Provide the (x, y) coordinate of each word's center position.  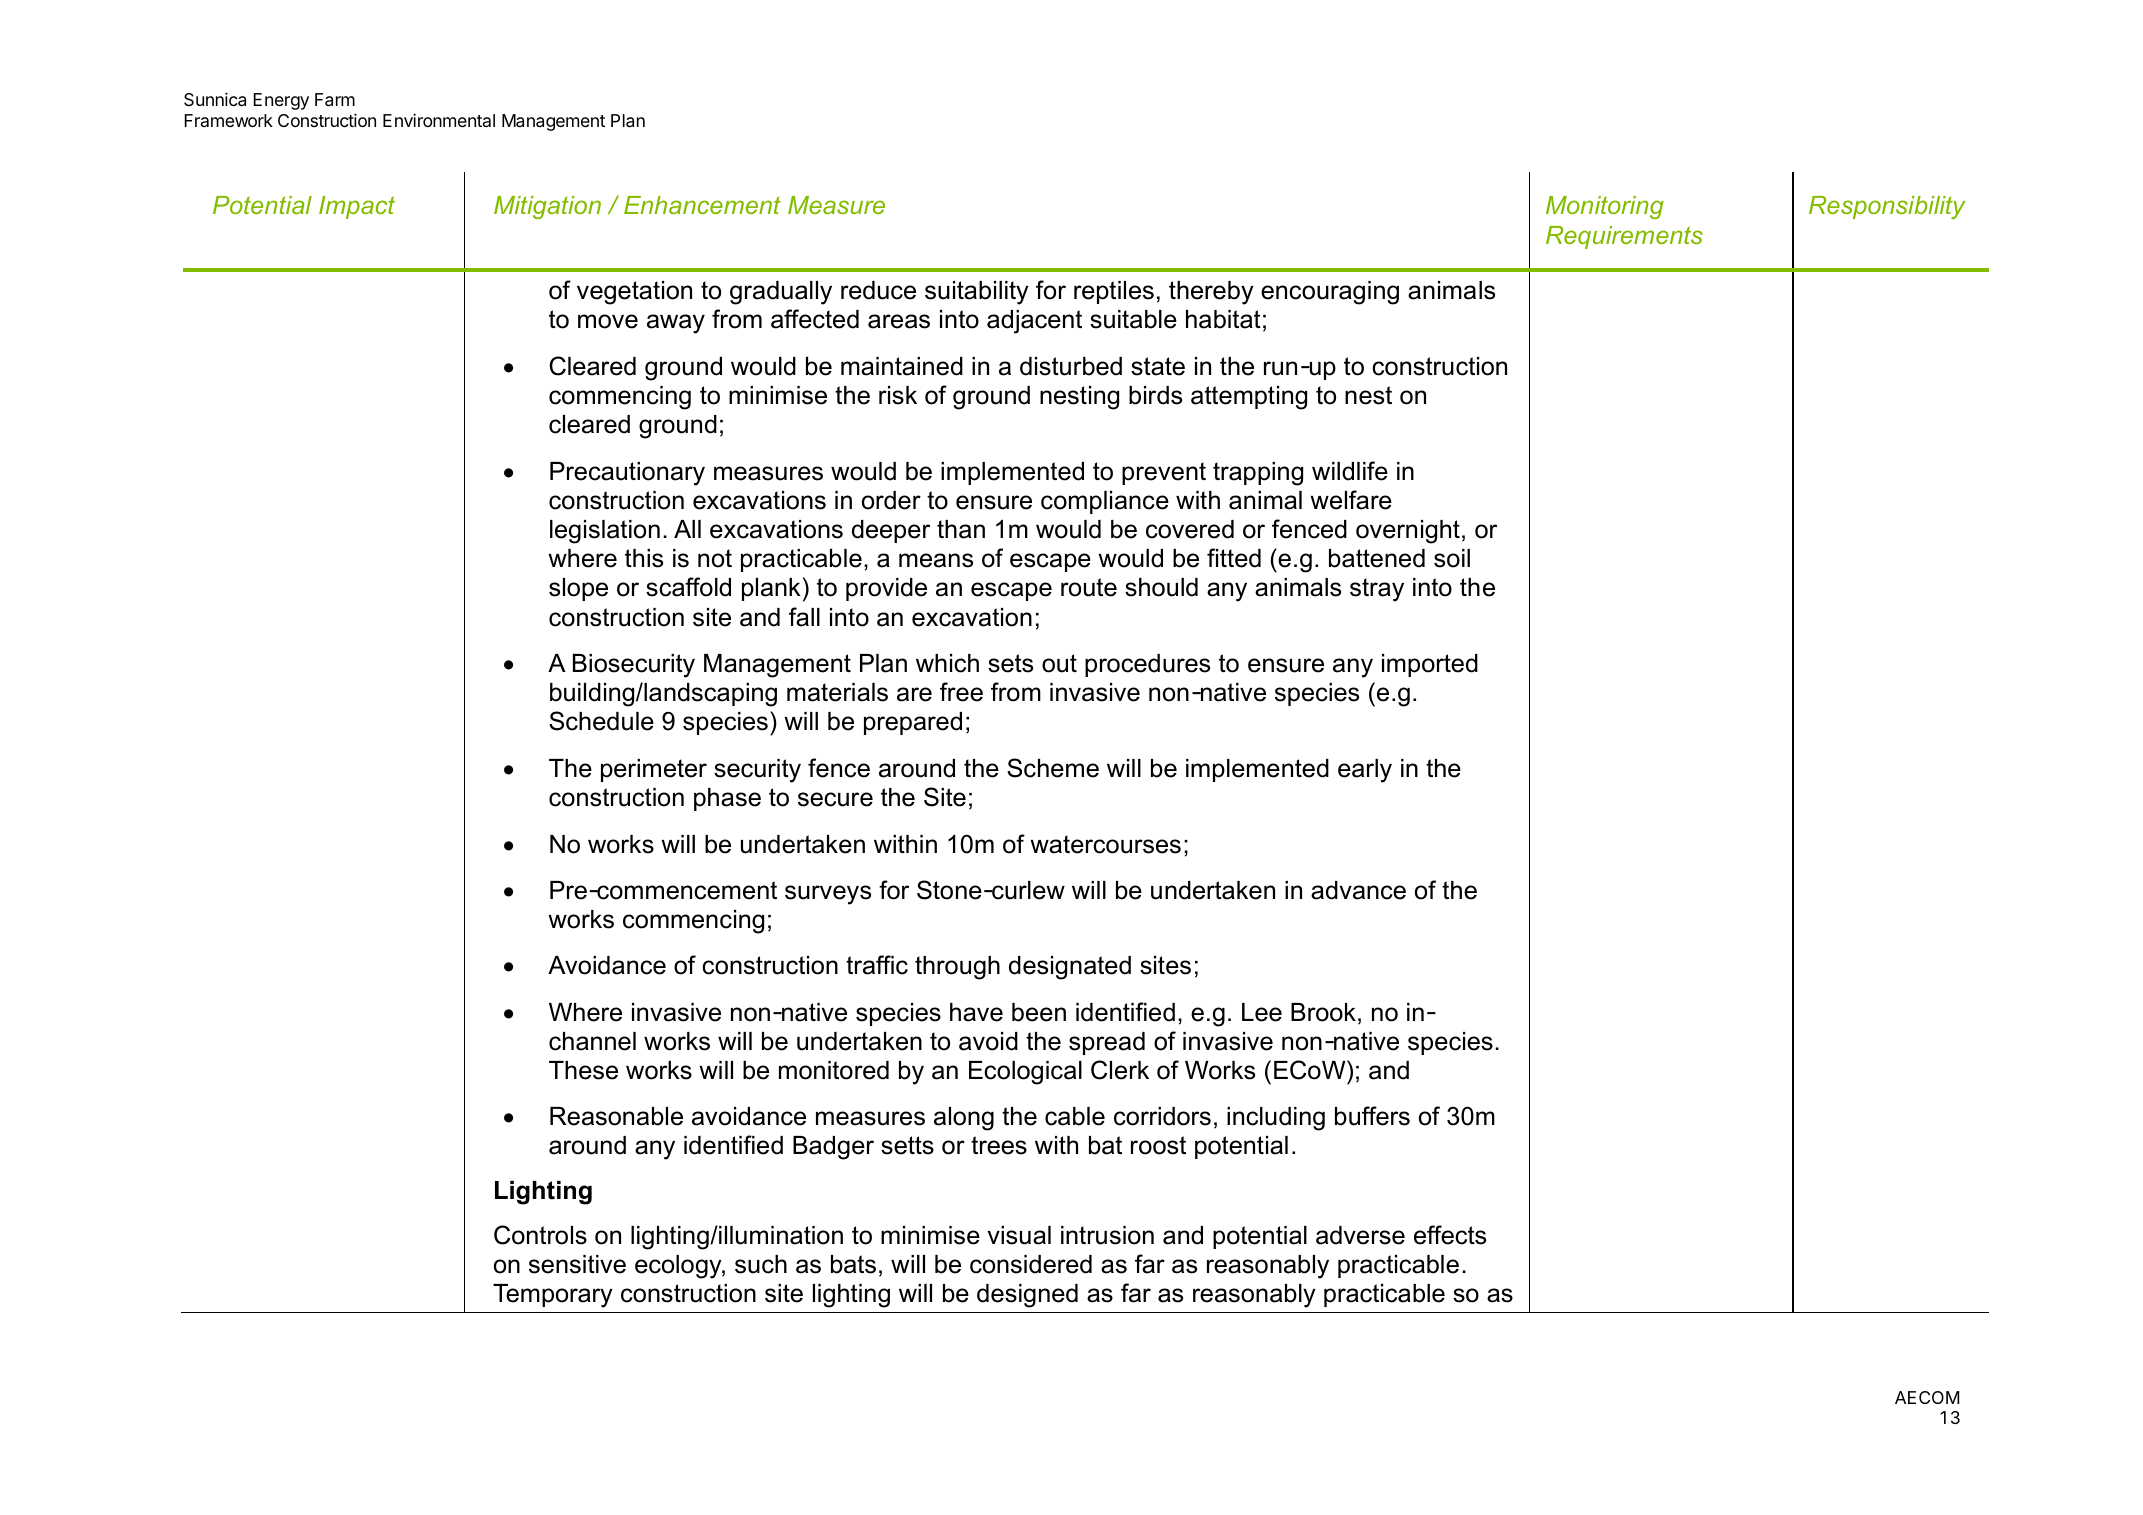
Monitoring (1605, 207)
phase (727, 799)
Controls (540, 1235)
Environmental (439, 120)
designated (1070, 968)
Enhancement (702, 205)
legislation (605, 532)
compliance (1105, 502)
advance (1358, 890)
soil (1452, 558)
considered (1031, 1264)
